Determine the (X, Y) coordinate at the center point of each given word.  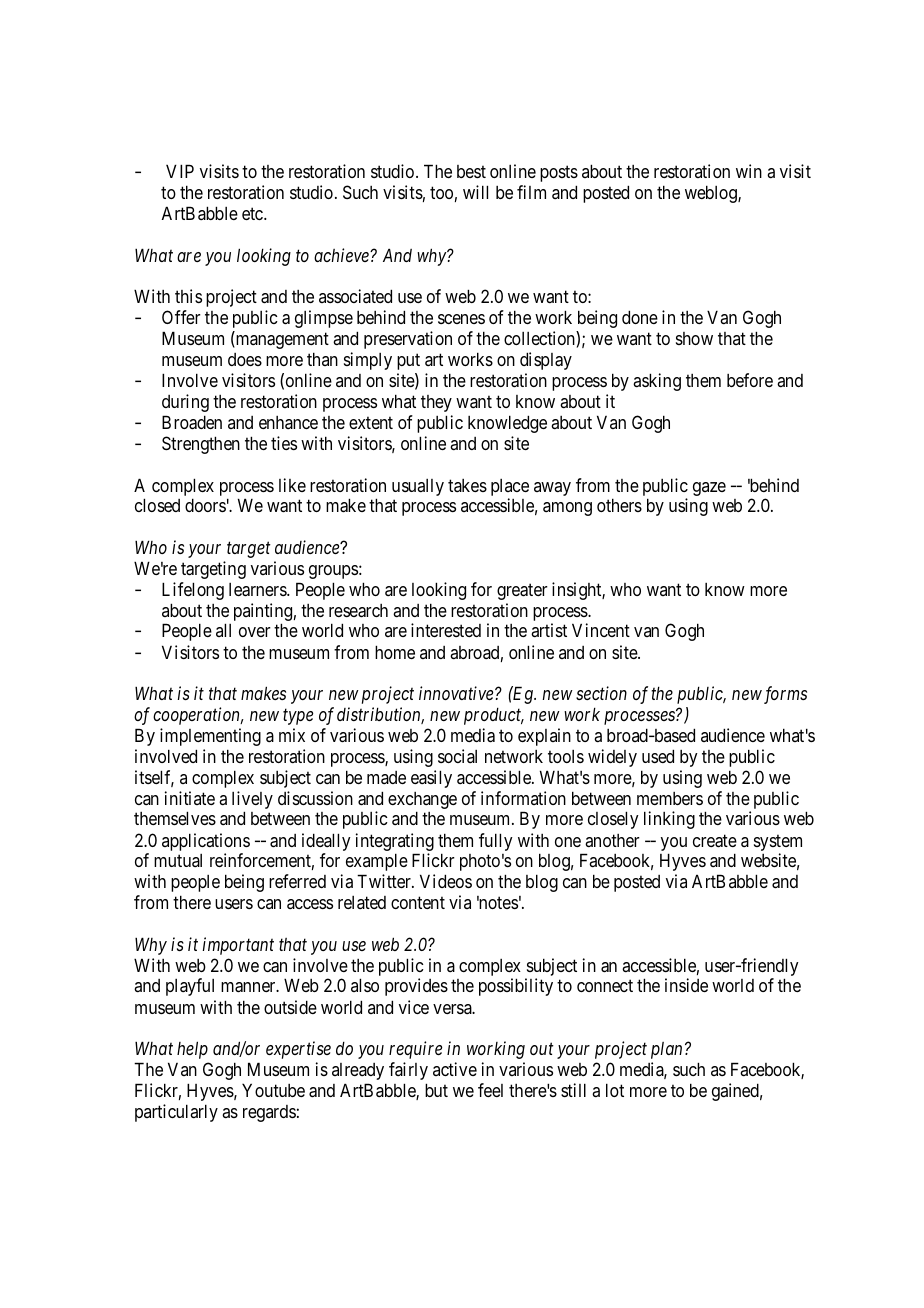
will (475, 192)
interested (446, 630)
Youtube (273, 1090)
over (255, 632)
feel (490, 1090)
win (749, 171)
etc (252, 213)
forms (785, 695)
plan (666, 1050)
